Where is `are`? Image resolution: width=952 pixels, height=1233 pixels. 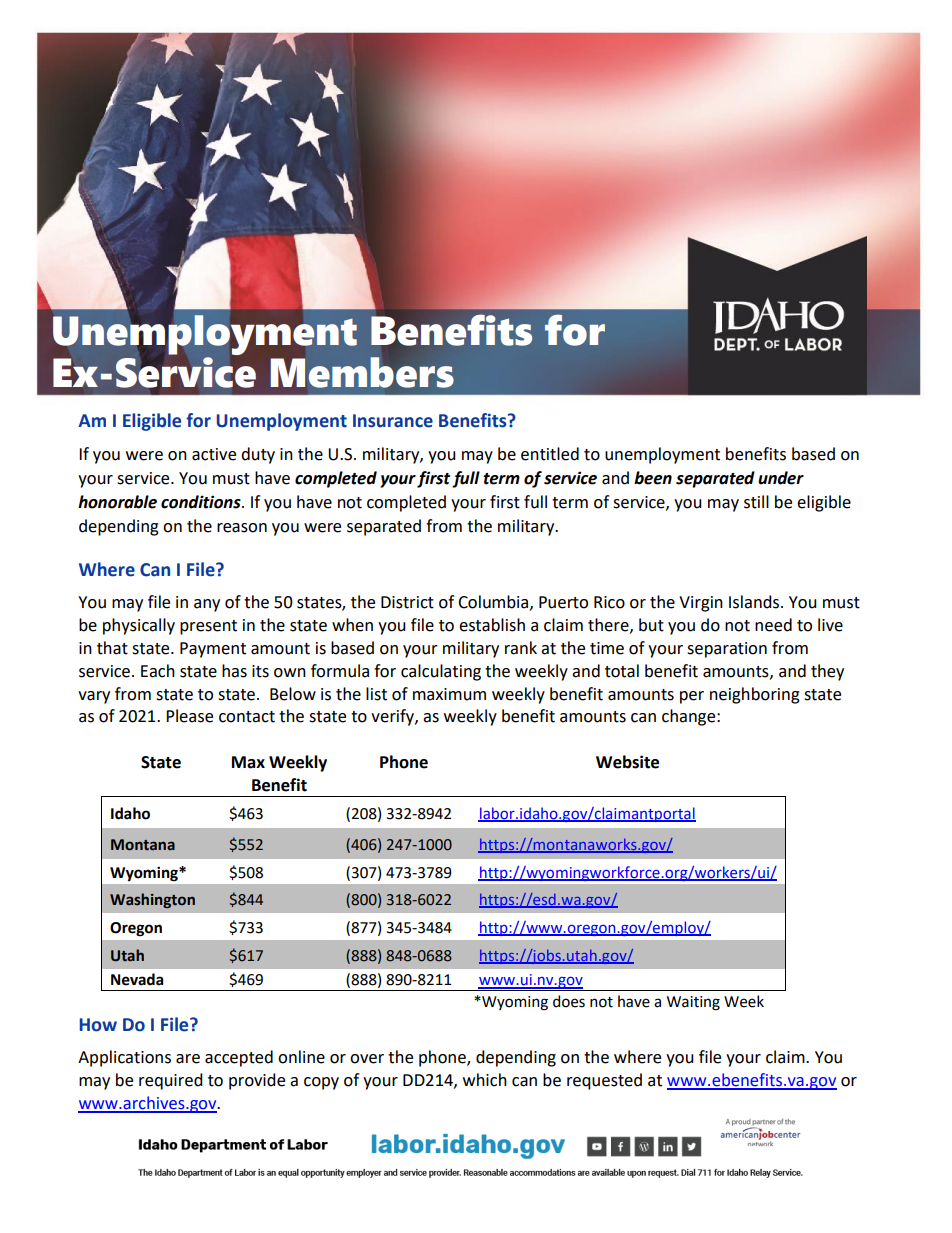 are is located at coordinates (188, 1059).
